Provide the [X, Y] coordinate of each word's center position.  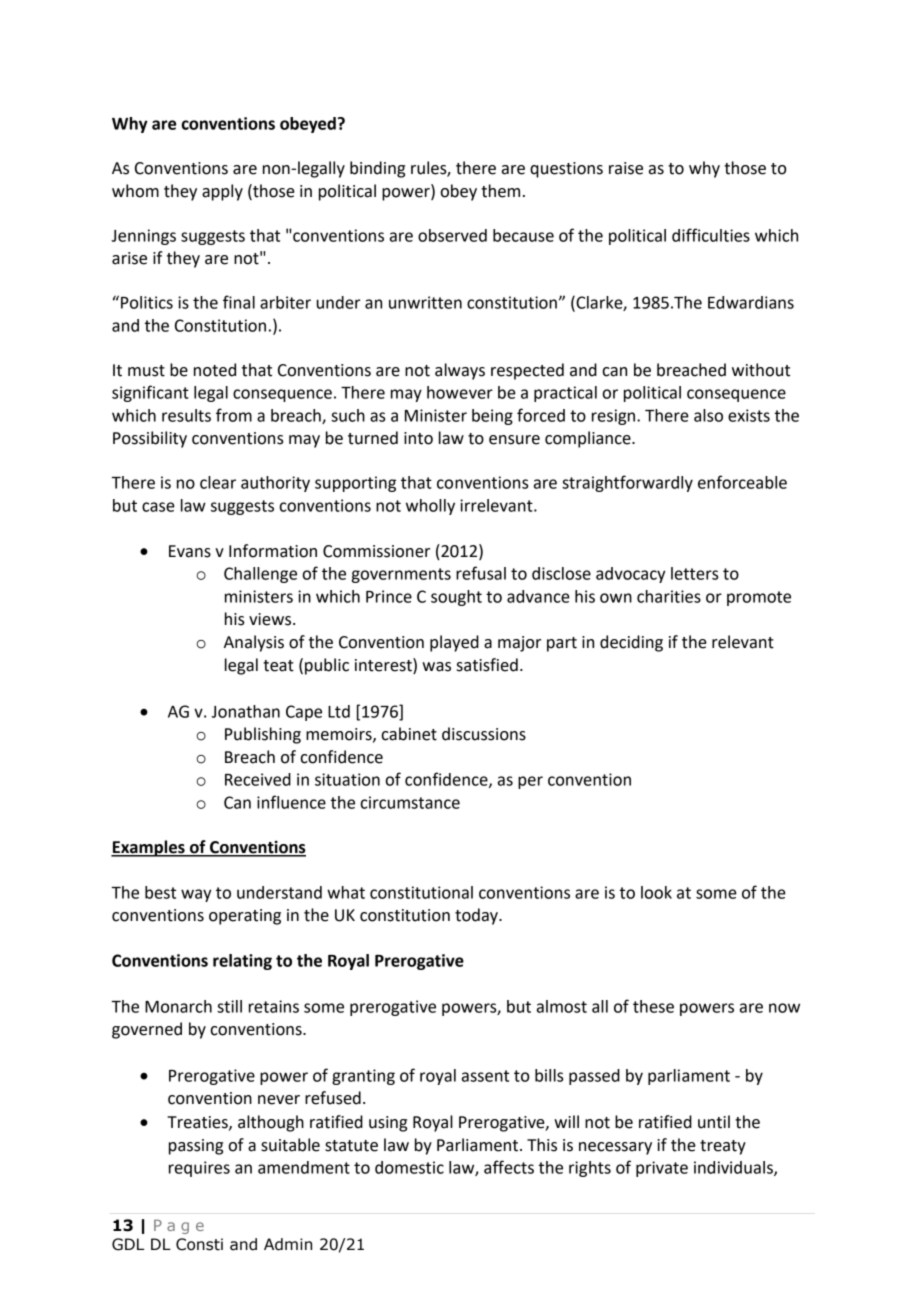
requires [199, 1169]
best [160, 892]
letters [694, 573]
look [656, 892]
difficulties [711, 235]
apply [222, 192]
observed [452, 235]
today [477, 916]
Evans [190, 551]
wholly [430, 507]
